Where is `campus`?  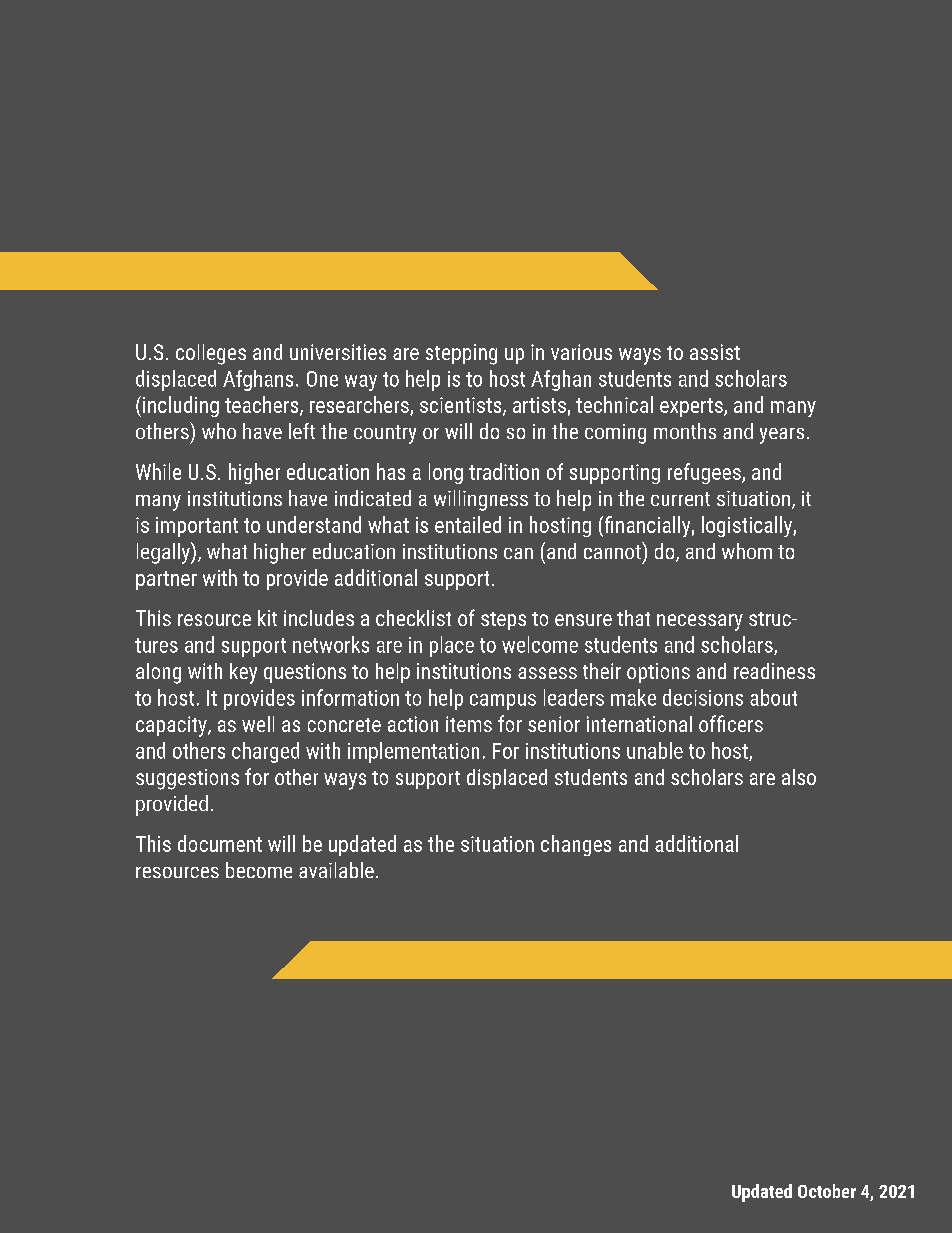
campus is located at coordinates (503, 702).
